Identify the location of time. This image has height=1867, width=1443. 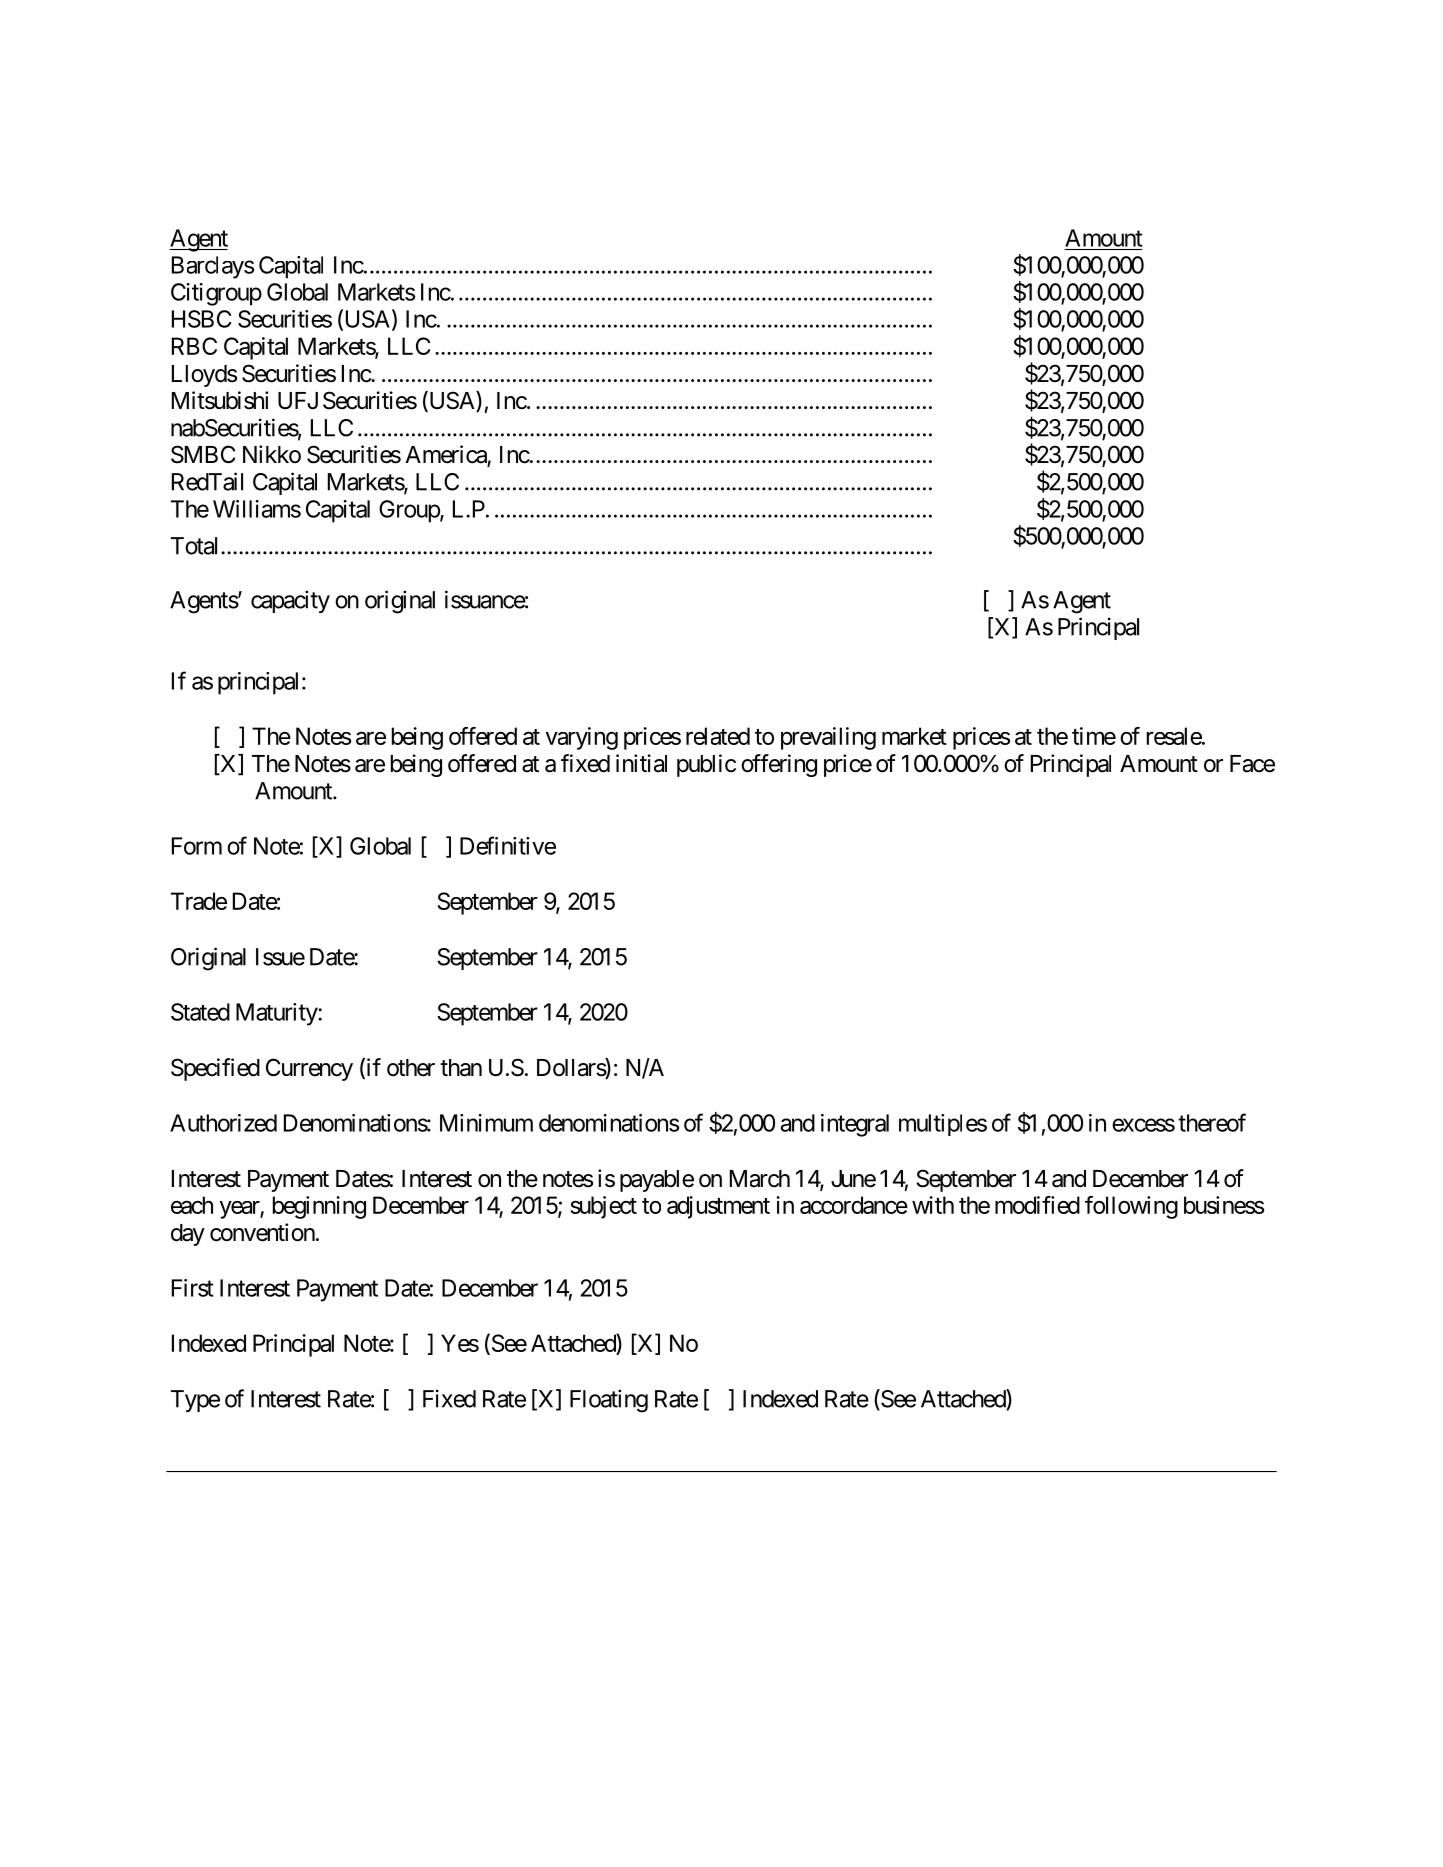
(1094, 736).
